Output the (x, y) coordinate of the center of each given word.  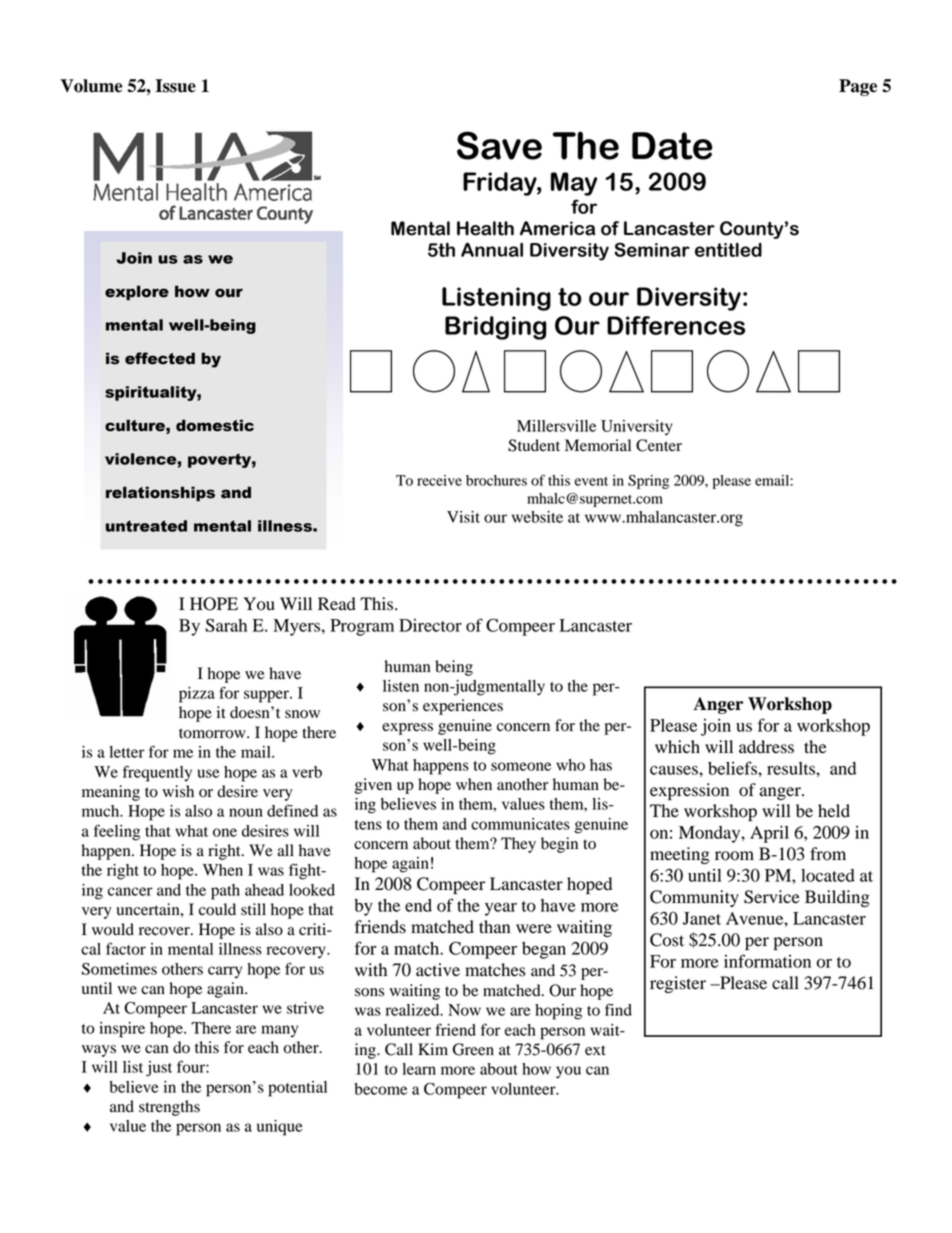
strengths (169, 1108)
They (518, 845)
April (769, 834)
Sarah (226, 625)
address (766, 747)
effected (160, 358)
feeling (117, 832)
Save (499, 145)
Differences (676, 325)
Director (430, 625)
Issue (176, 86)
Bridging (495, 328)
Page (858, 87)
